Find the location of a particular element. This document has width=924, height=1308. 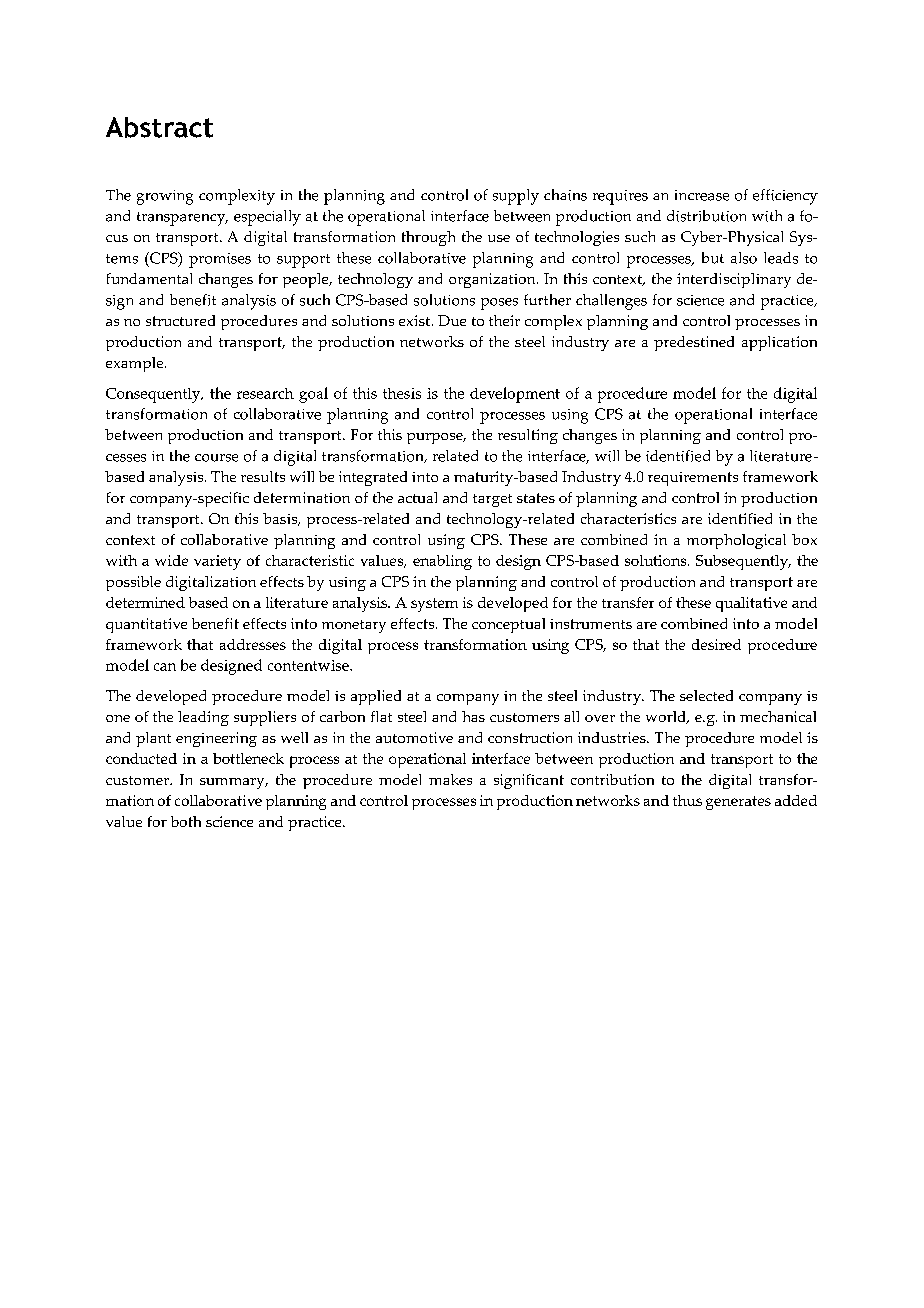

structured is located at coordinates (180, 320).
